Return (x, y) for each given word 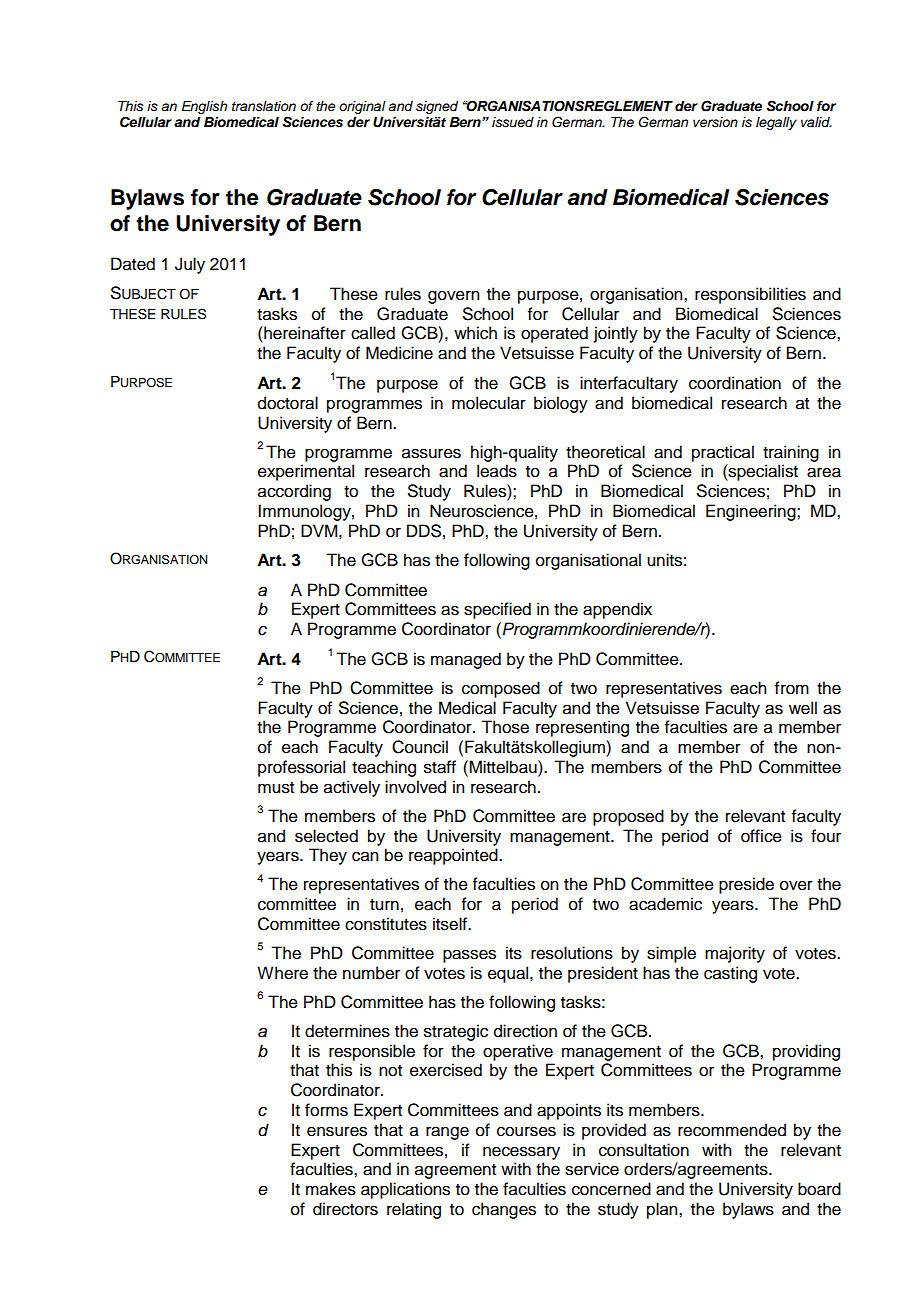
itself (451, 924)
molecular (489, 403)
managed (466, 660)
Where (282, 973)
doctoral (288, 403)
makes (331, 1189)
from (792, 688)
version (715, 122)
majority (735, 954)
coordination (735, 383)
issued (513, 122)
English (204, 107)
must (276, 788)
